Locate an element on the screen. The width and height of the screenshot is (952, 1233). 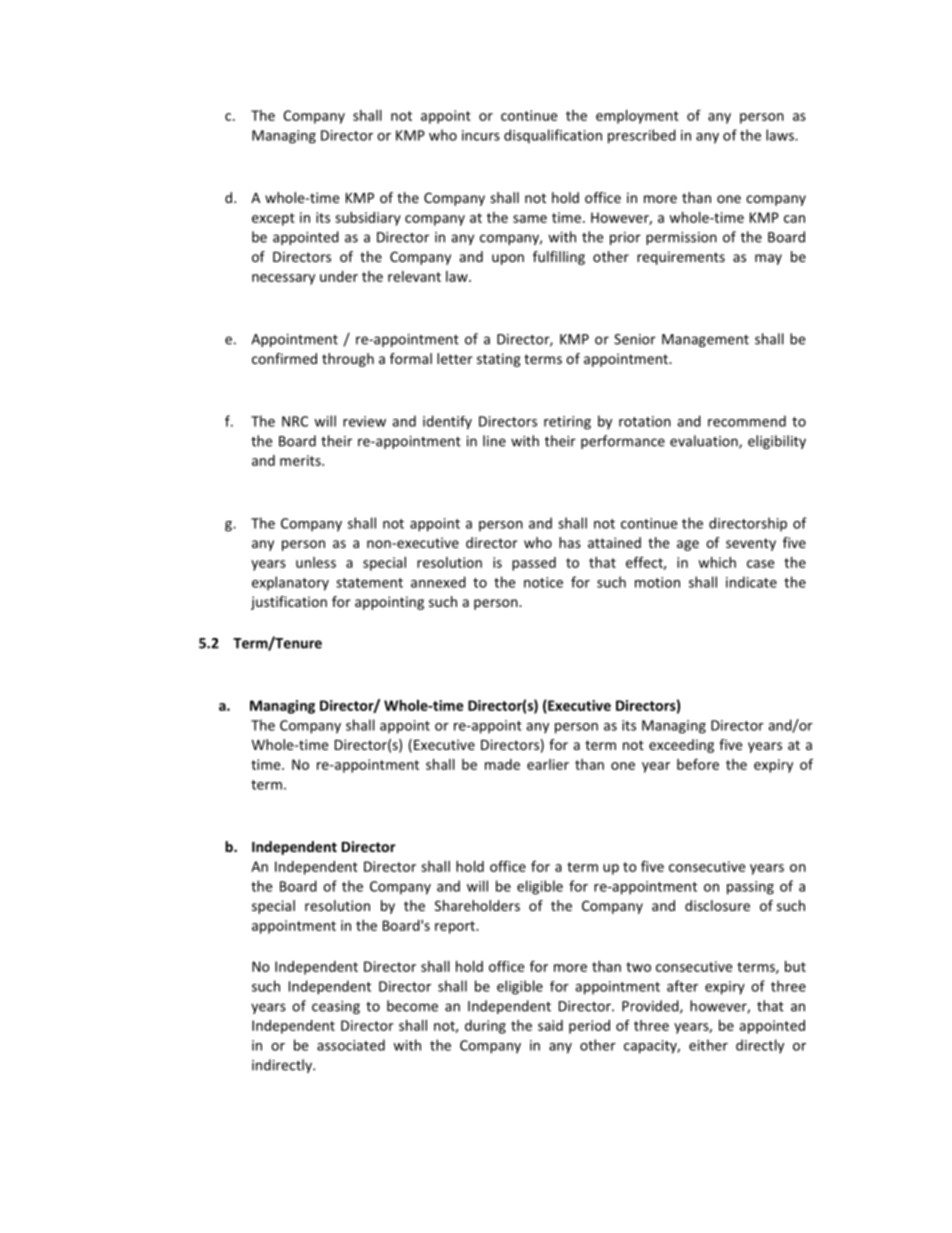
earlier is located at coordinates (548, 764).
